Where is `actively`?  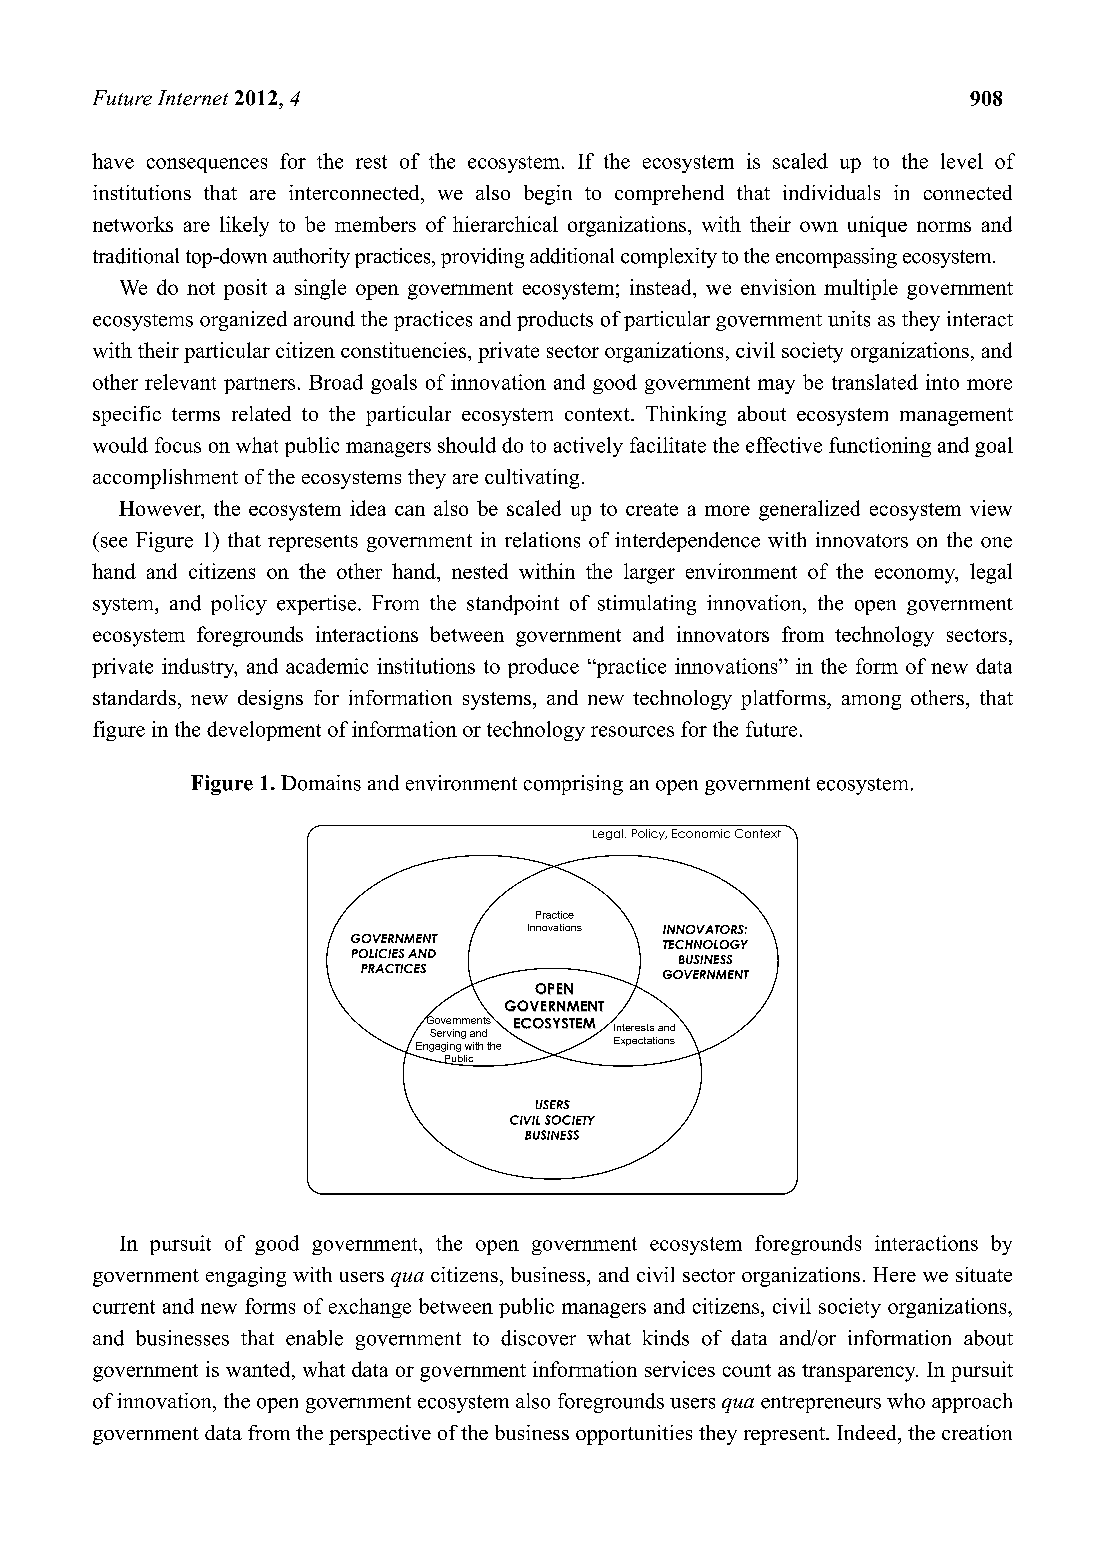 actively is located at coordinates (588, 447).
